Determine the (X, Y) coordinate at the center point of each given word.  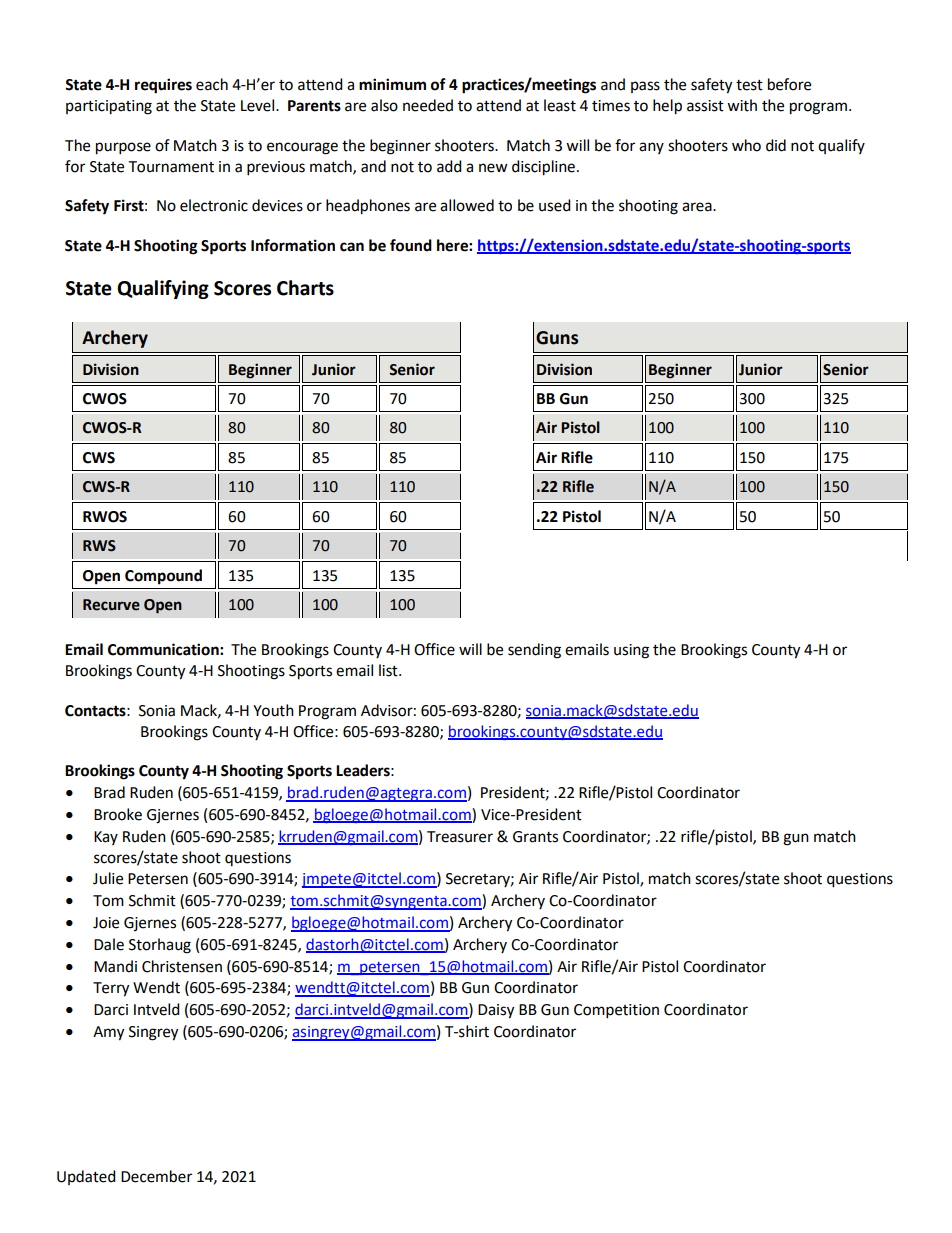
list (389, 670)
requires (163, 86)
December (156, 1176)
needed (428, 105)
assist (705, 106)
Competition (616, 1011)
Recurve (111, 605)
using (631, 651)
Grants (535, 837)
